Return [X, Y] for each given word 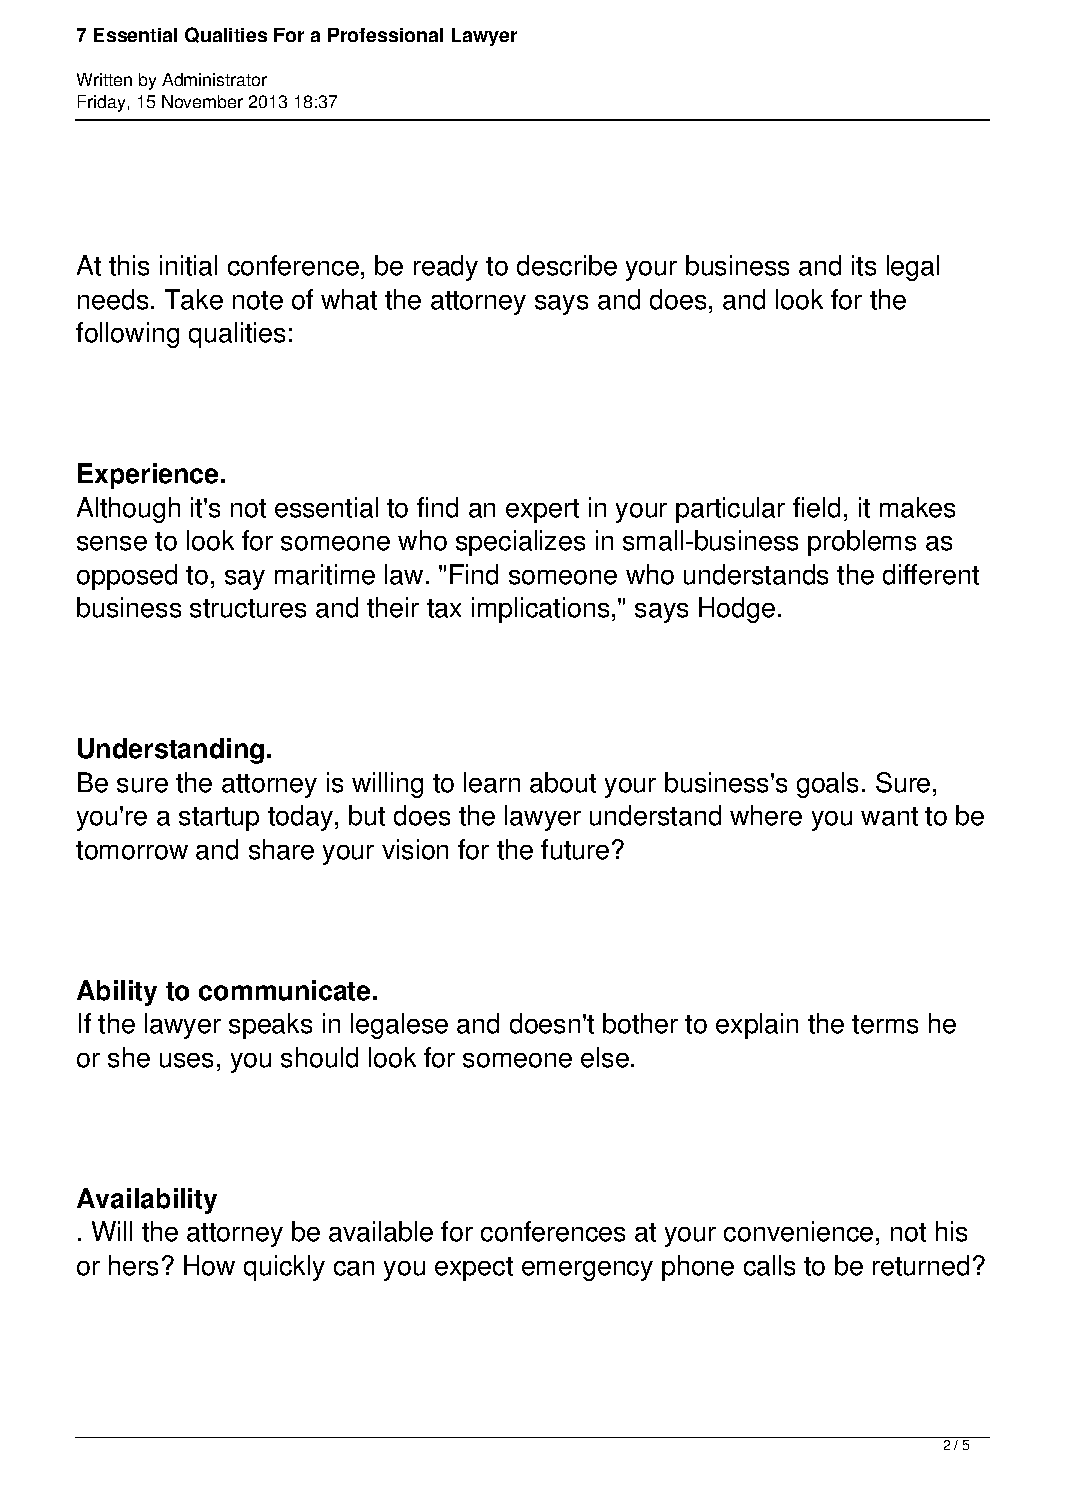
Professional [385, 35]
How [209, 1265]
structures [248, 608]
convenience [798, 1231]
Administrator [214, 79]
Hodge [737, 610]
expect [474, 1269]
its [864, 265]
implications [540, 610]
